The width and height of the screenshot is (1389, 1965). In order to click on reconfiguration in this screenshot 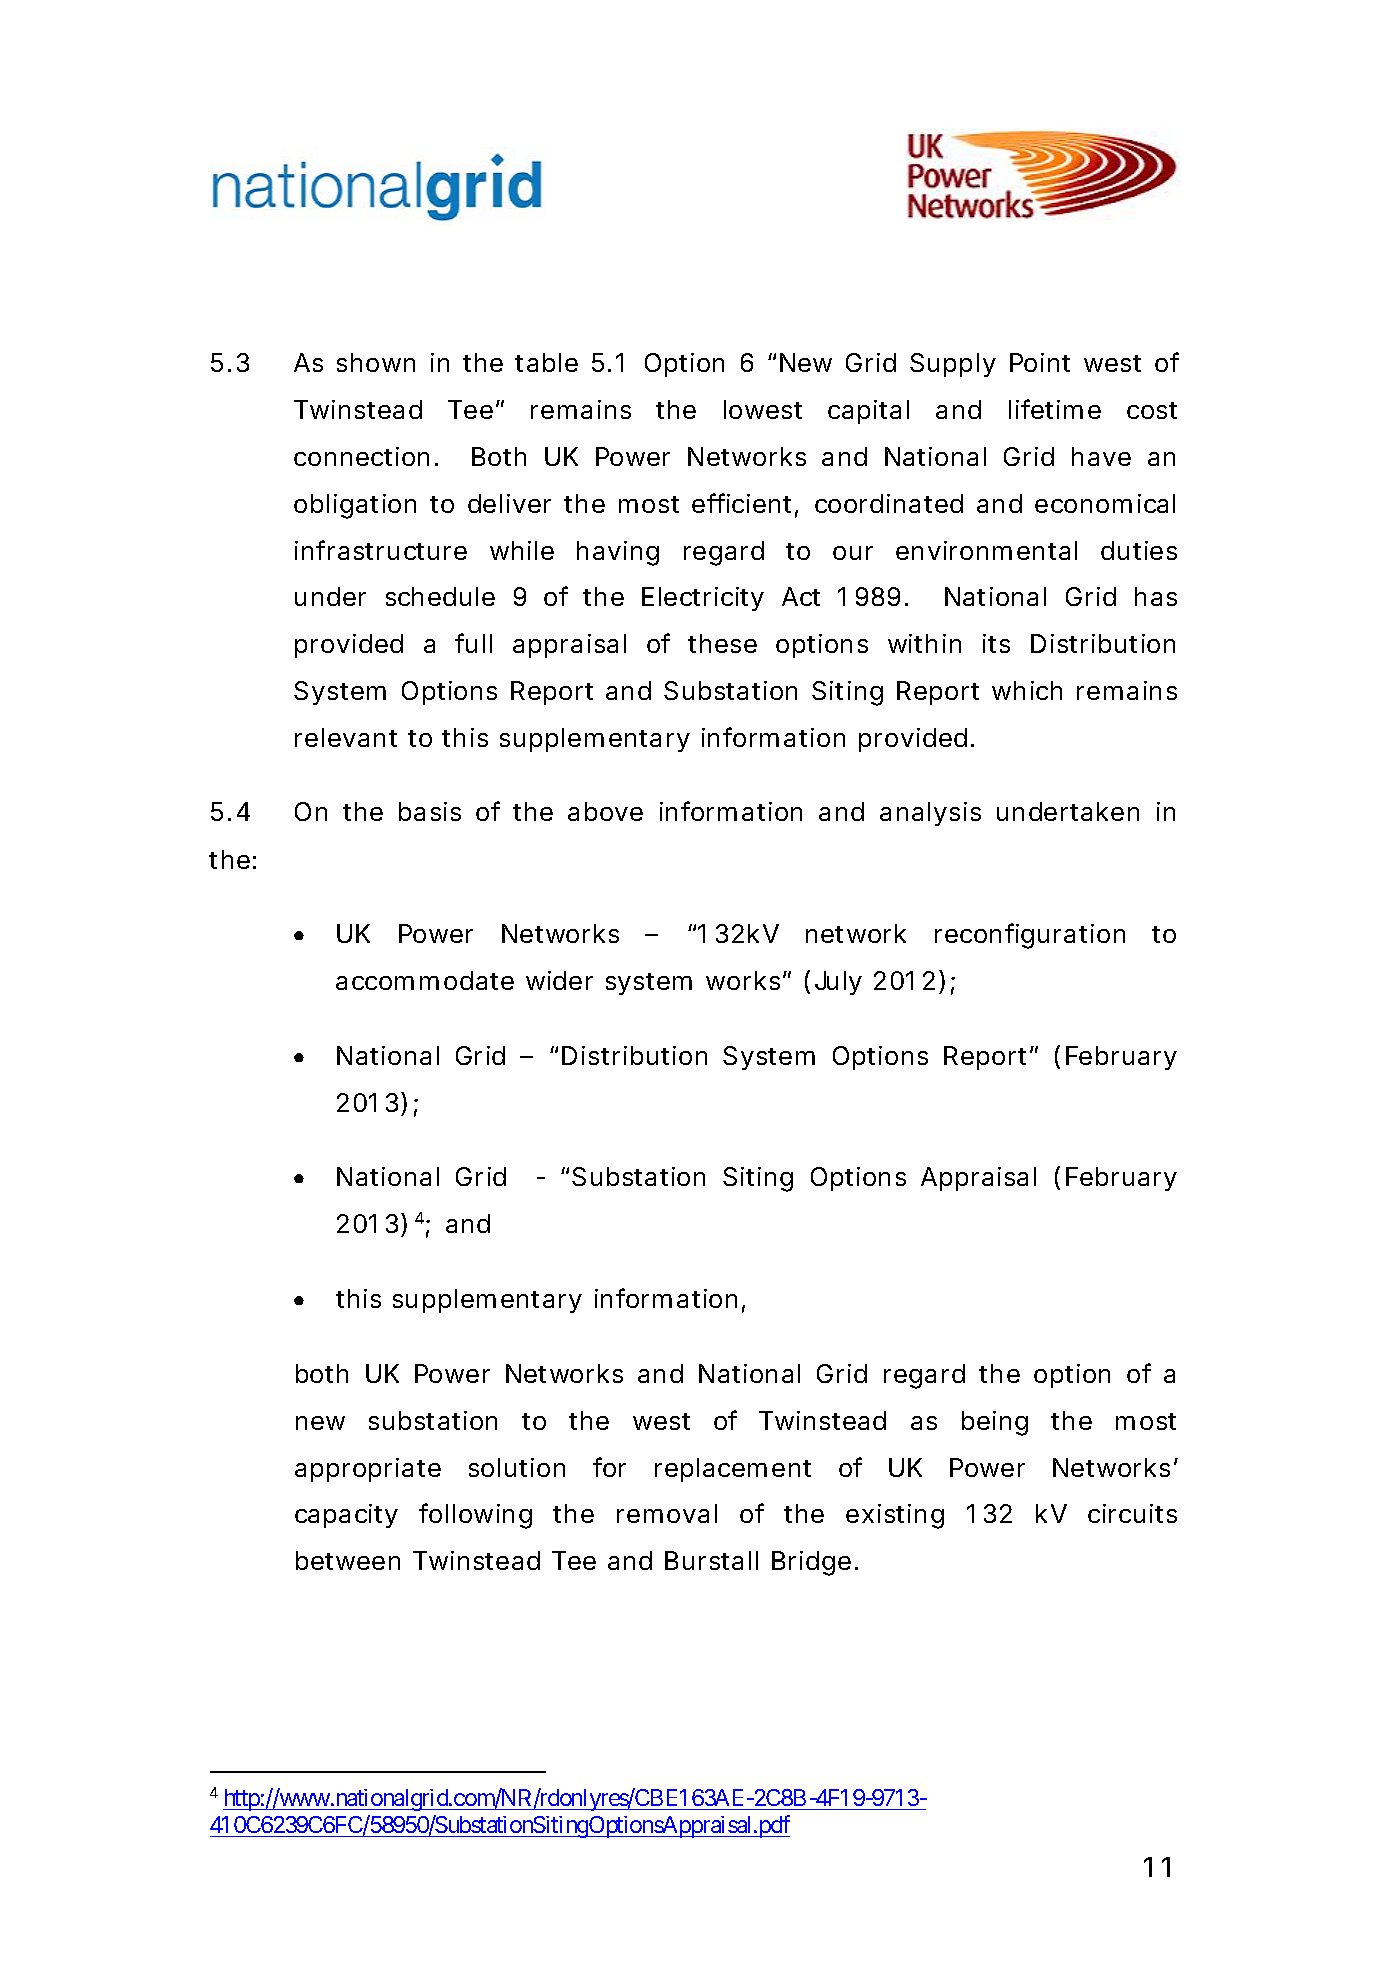, I will do `click(1030, 936)`.
